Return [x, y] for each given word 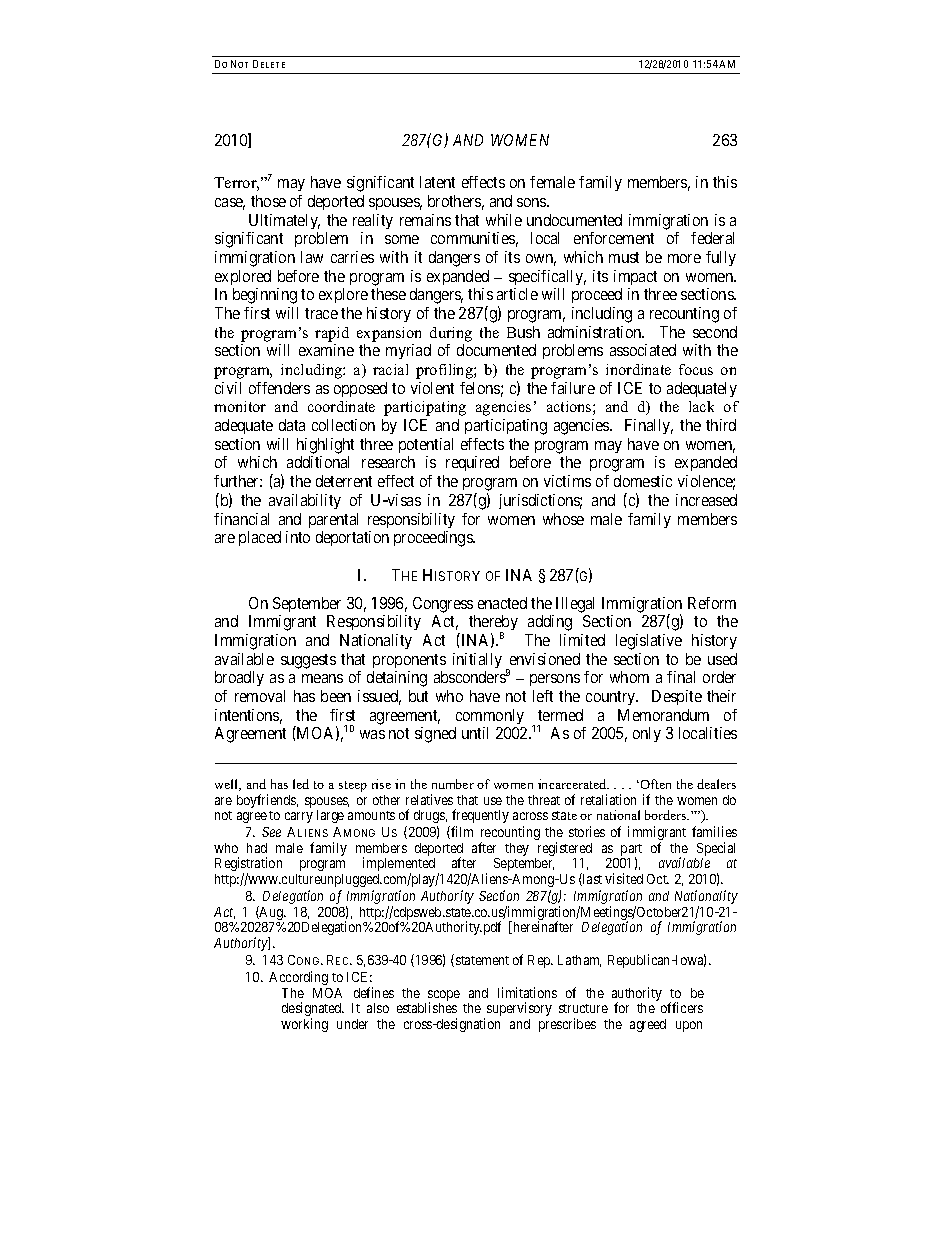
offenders [279, 388]
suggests [308, 661]
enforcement [614, 238]
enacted [502, 603]
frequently [480, 816]
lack [701, 406]
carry [299, 817]
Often [656, 784]
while [504, 220]
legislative [649, 642]
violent [432, 388]
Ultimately [284, 221]
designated [313, 1010]
